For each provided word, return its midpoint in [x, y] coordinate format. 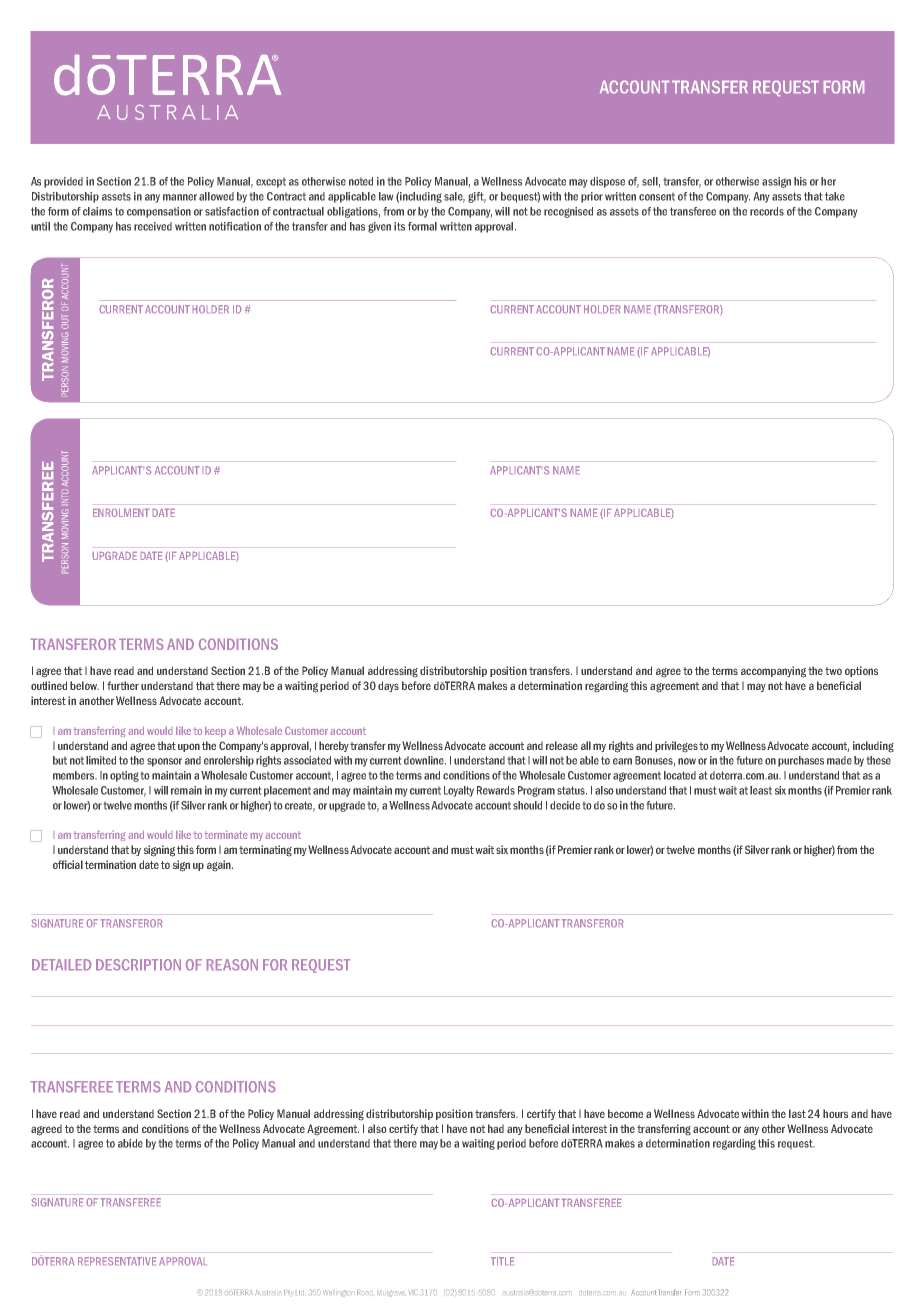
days [388, 686]
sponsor [164, 762]
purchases [801, 761]
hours [835, 1113]
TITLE [502, 1261]
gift [477, 197]
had [496, 1128]
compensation [159, 212]
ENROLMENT [121, 513]
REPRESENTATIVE [117, 1261]
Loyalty [459, 791]
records [767, 211]
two [833, 671]
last [797, 1113]
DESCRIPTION [138, 964]
